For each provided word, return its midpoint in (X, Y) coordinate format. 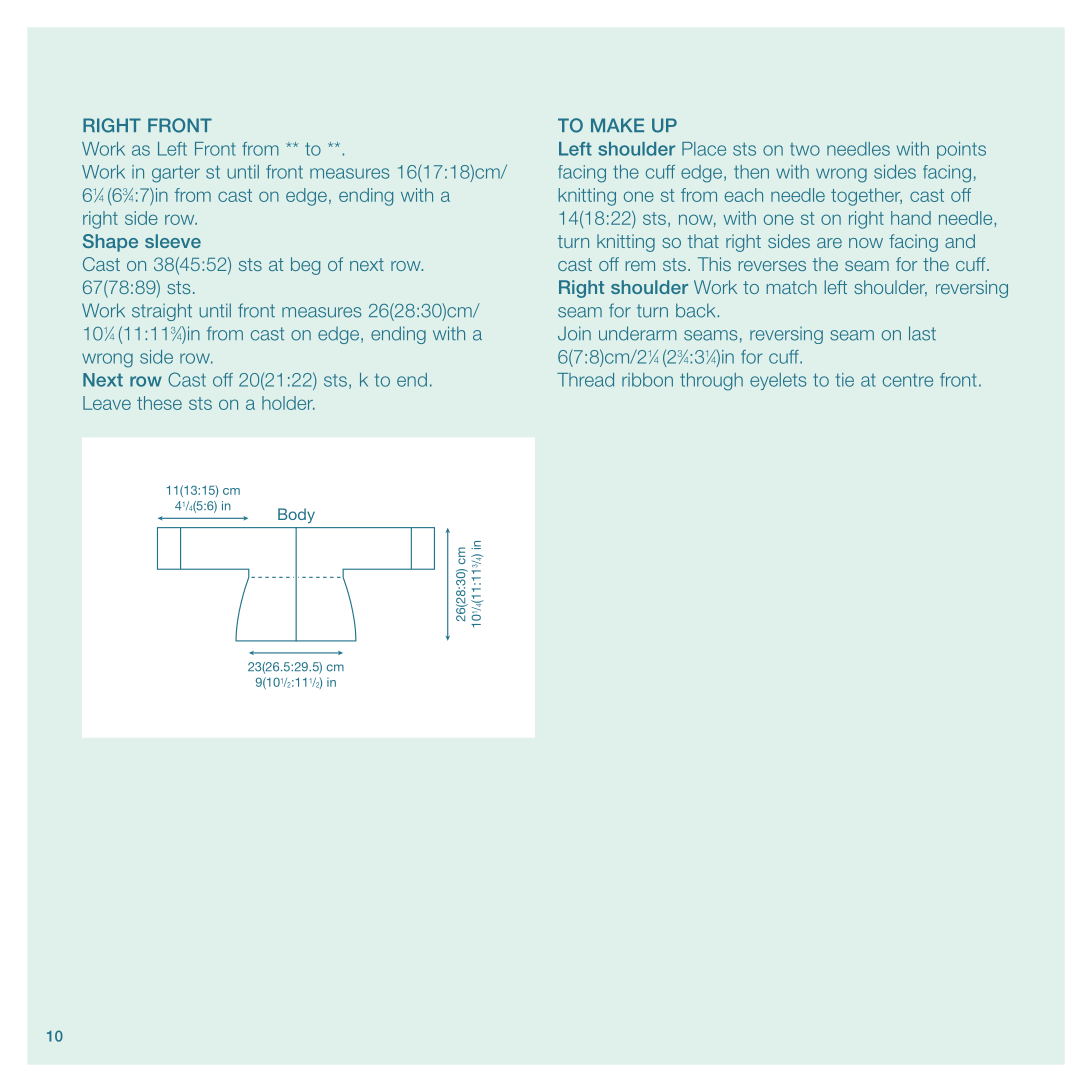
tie (844, 380)
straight (162, 312)
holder (288, 403)
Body (296, 515)
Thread (585, 380)
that (703, 241)
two (805, 149)
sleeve (173, 241)
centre (908, 380)
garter (176, 174)
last (922, 333)
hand (911, 218)
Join (574, 333)
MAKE (617, 125)
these (159, 403)
